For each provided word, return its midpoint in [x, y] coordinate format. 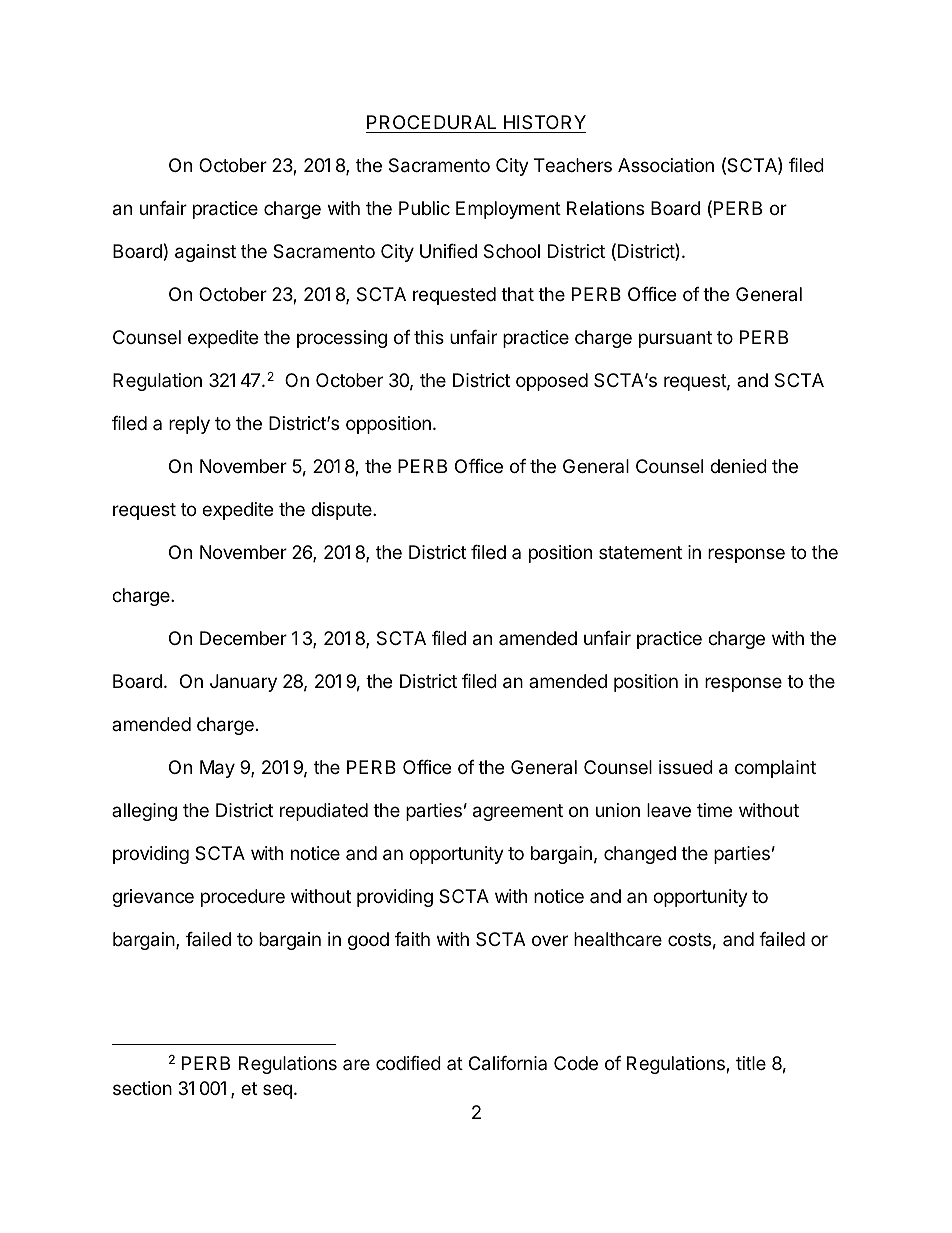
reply [189, 425]
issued [686, 767]
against [205, 253]
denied [738, 466]
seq [277, 1091]
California [508, 1063]
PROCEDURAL [431, 122]
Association [666, 165]
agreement [518, 812]
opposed [552, 382]
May [217, 769]
